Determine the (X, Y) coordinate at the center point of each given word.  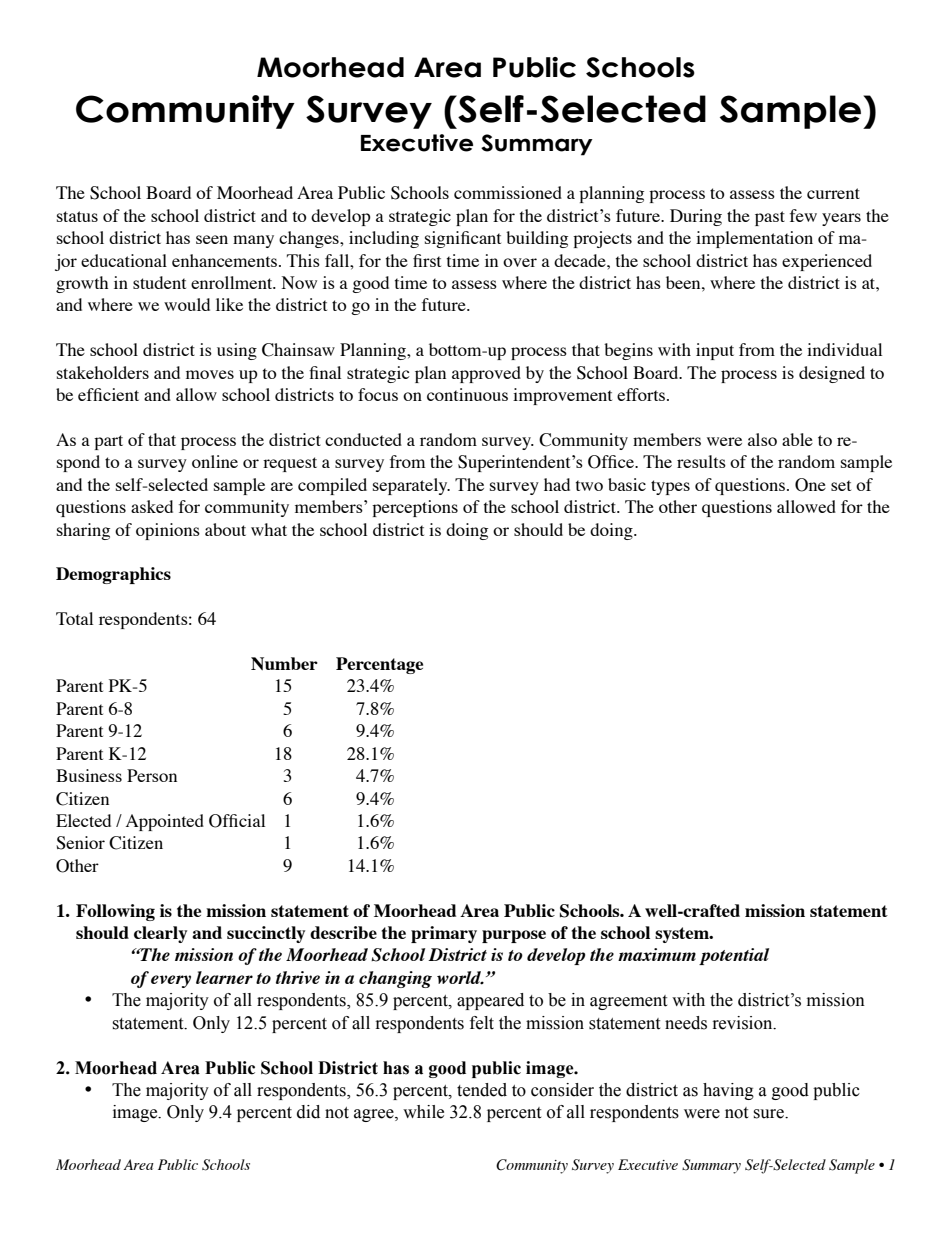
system (683, 935)
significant (463, 239)
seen (212, 239)
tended (482, 1090)
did (308, 1112)
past (770, 218)
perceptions (415, 508)
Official (237, 821)
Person (152, 775)
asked (152, 506)
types (670, 487)
